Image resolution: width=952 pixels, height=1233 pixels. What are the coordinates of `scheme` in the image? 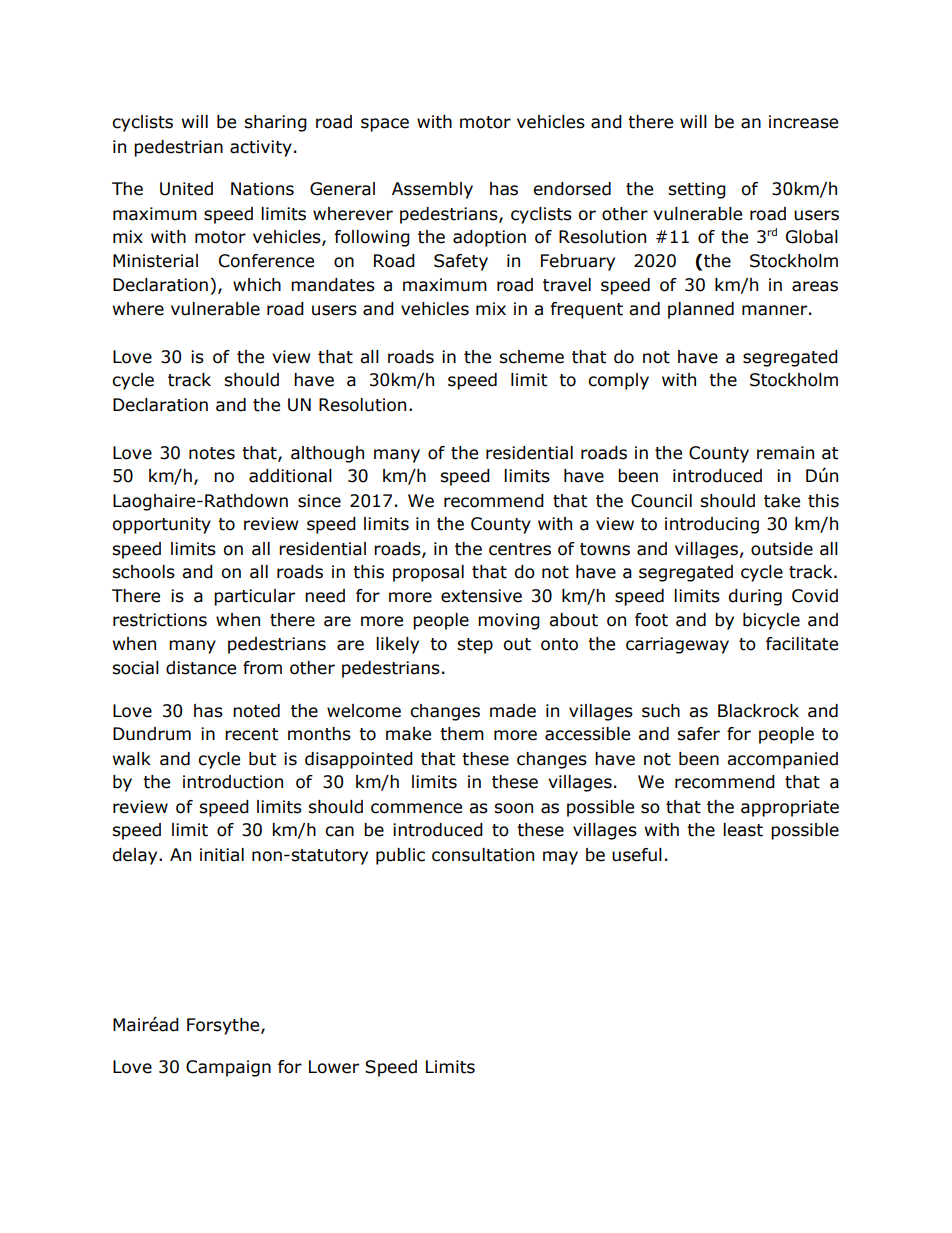 It's located at (531, 357).
